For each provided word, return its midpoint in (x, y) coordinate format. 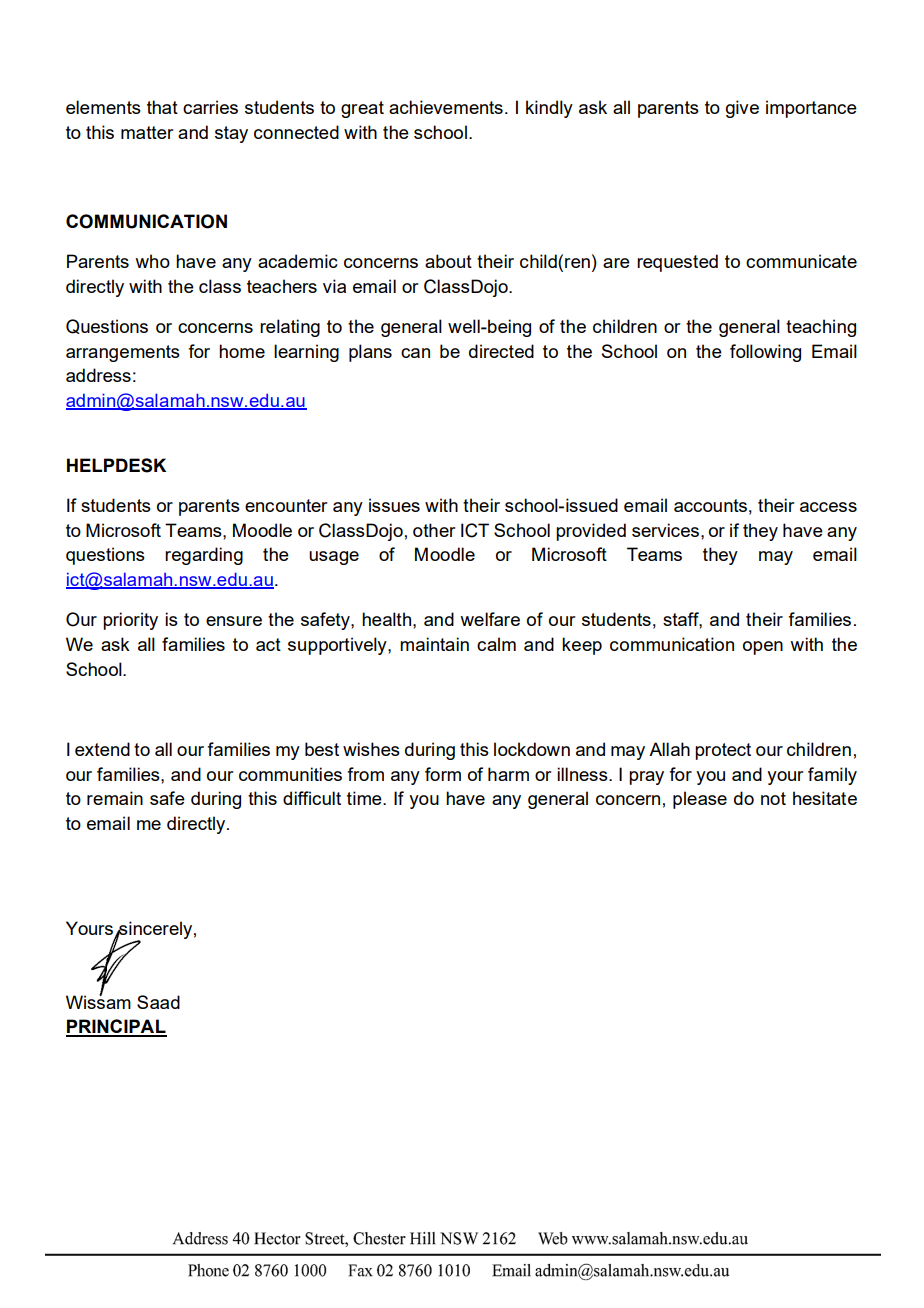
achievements (446, 107)
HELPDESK (116, 465)
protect (723, 751)
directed (501, 351)
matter (147, 132)
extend (102, 749)
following (765, 353)
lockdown (532, 749)
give (742, 109)
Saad (158, 1002)
